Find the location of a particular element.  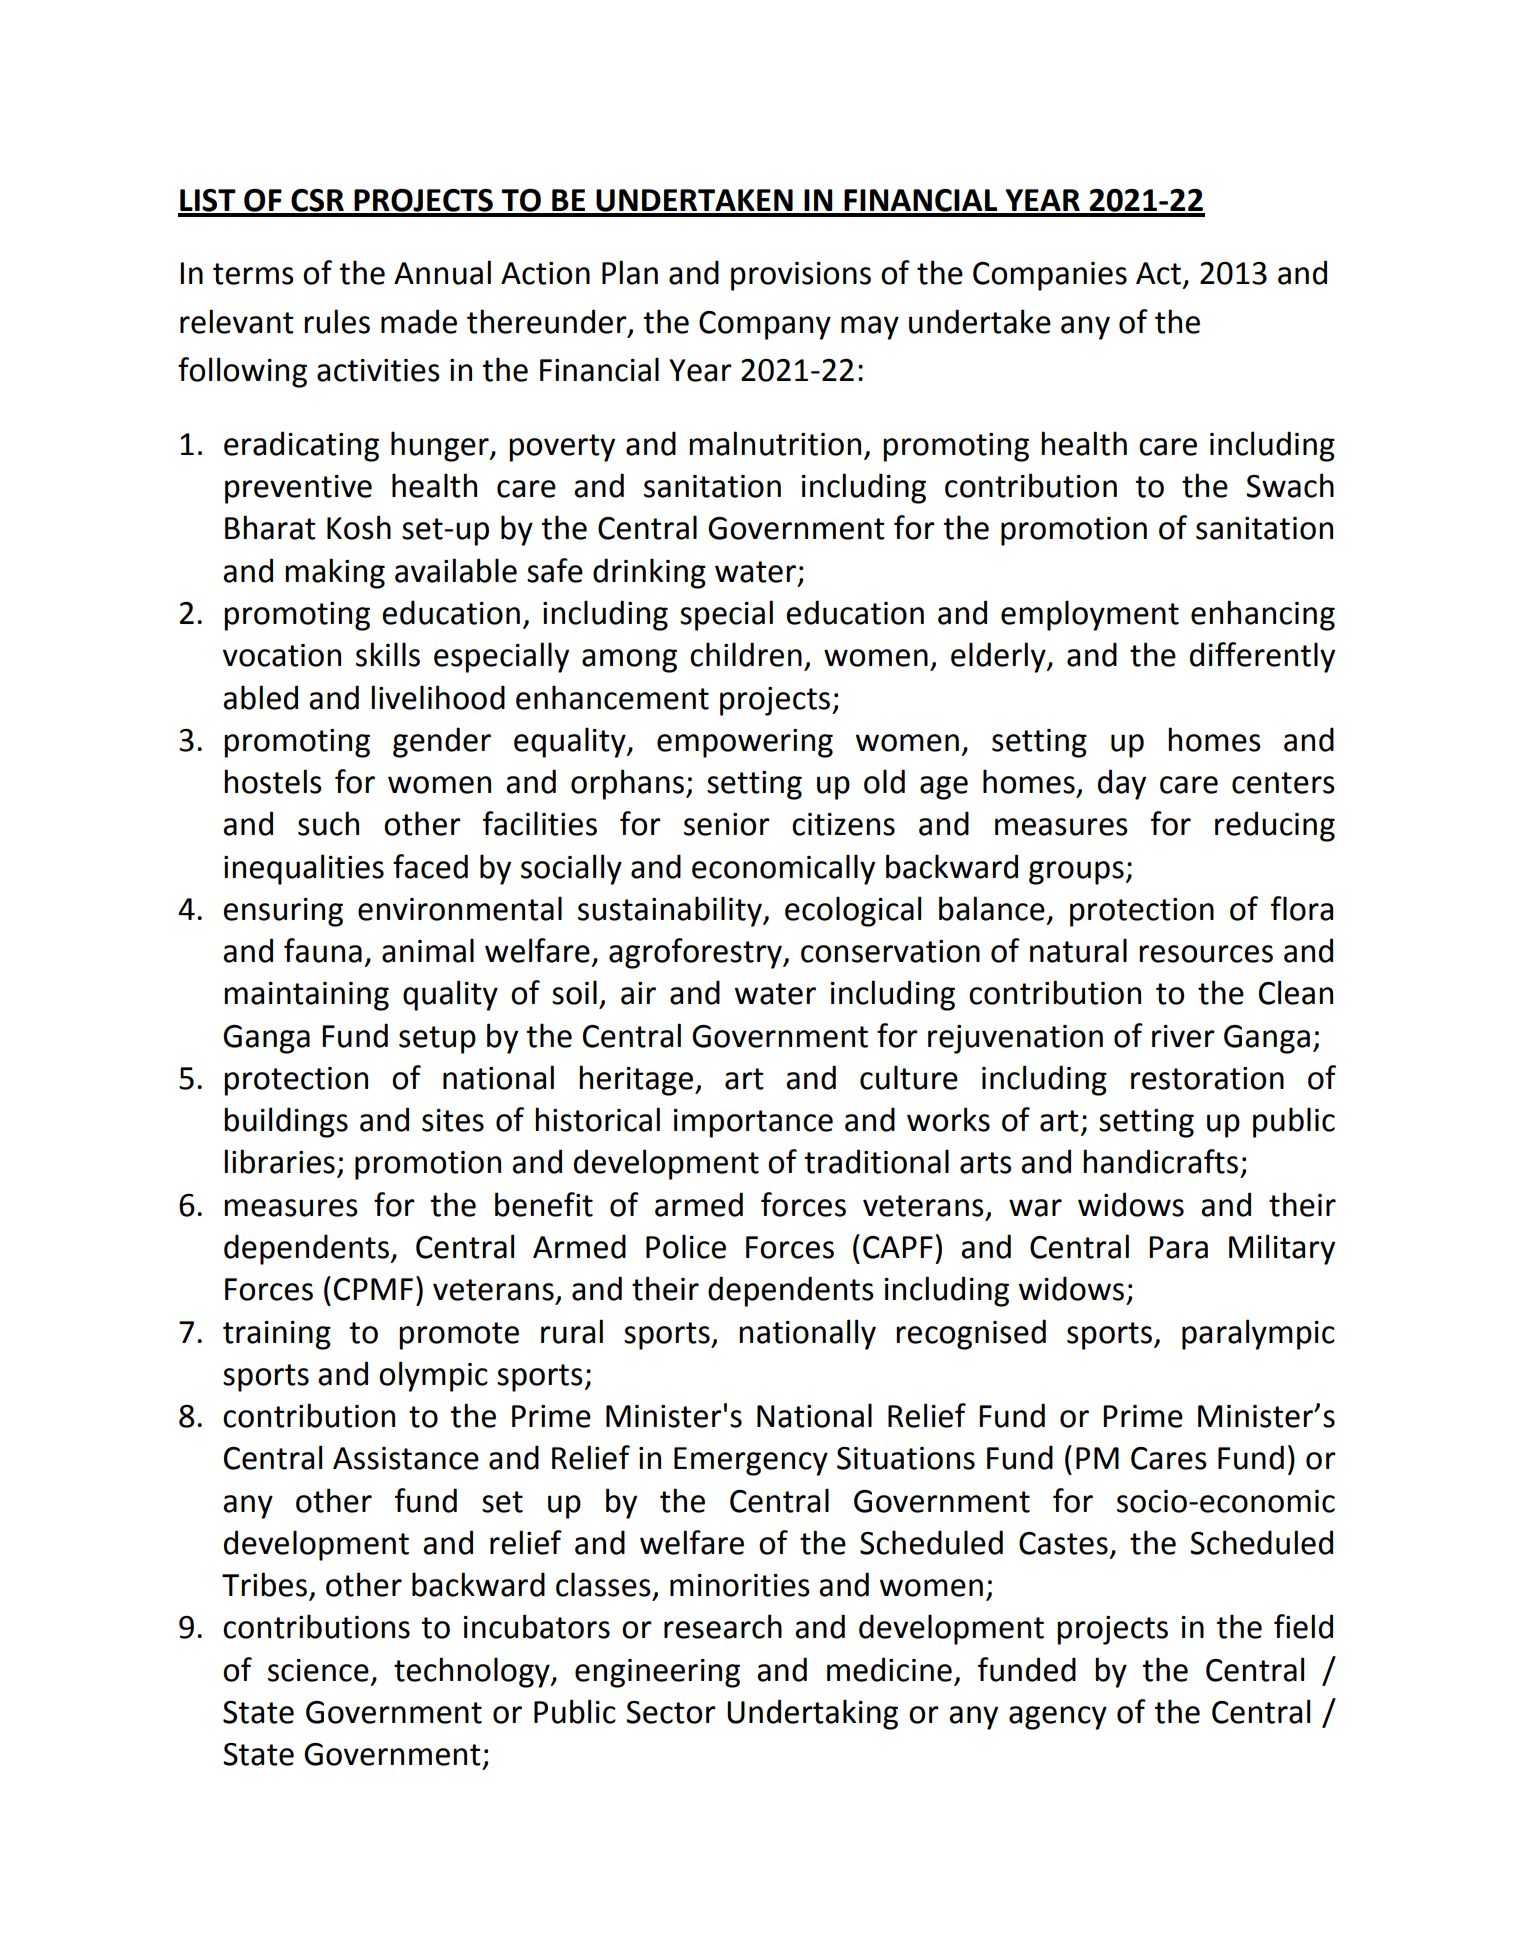

science is located at coordinates (318, 1670).
